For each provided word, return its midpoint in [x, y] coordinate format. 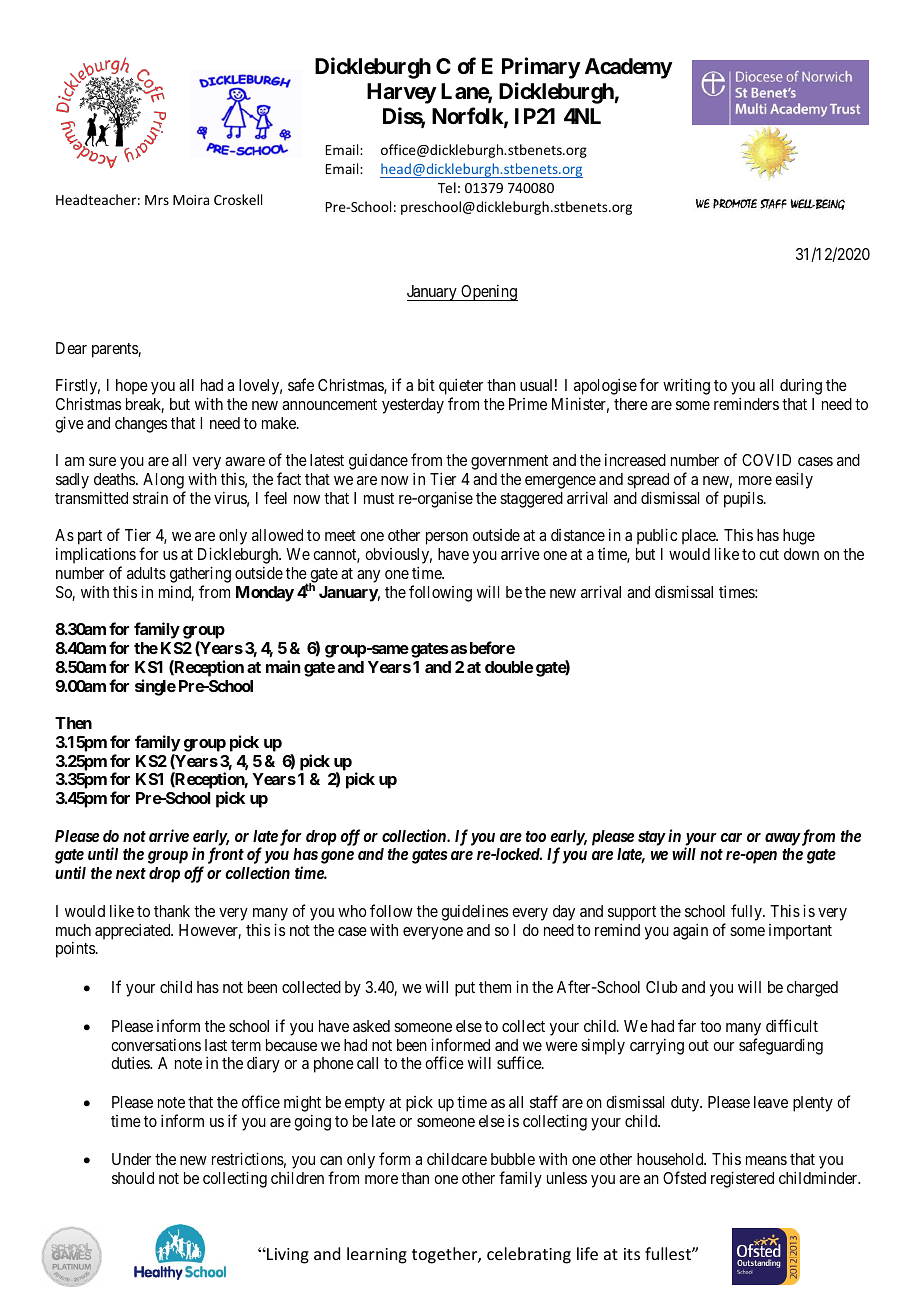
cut [769, 554]
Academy [629, 68]
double [509, 667]
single [155, 687]
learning [377, 1255]
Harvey [402, 93]
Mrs [157, 200]
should [133, 1178]
